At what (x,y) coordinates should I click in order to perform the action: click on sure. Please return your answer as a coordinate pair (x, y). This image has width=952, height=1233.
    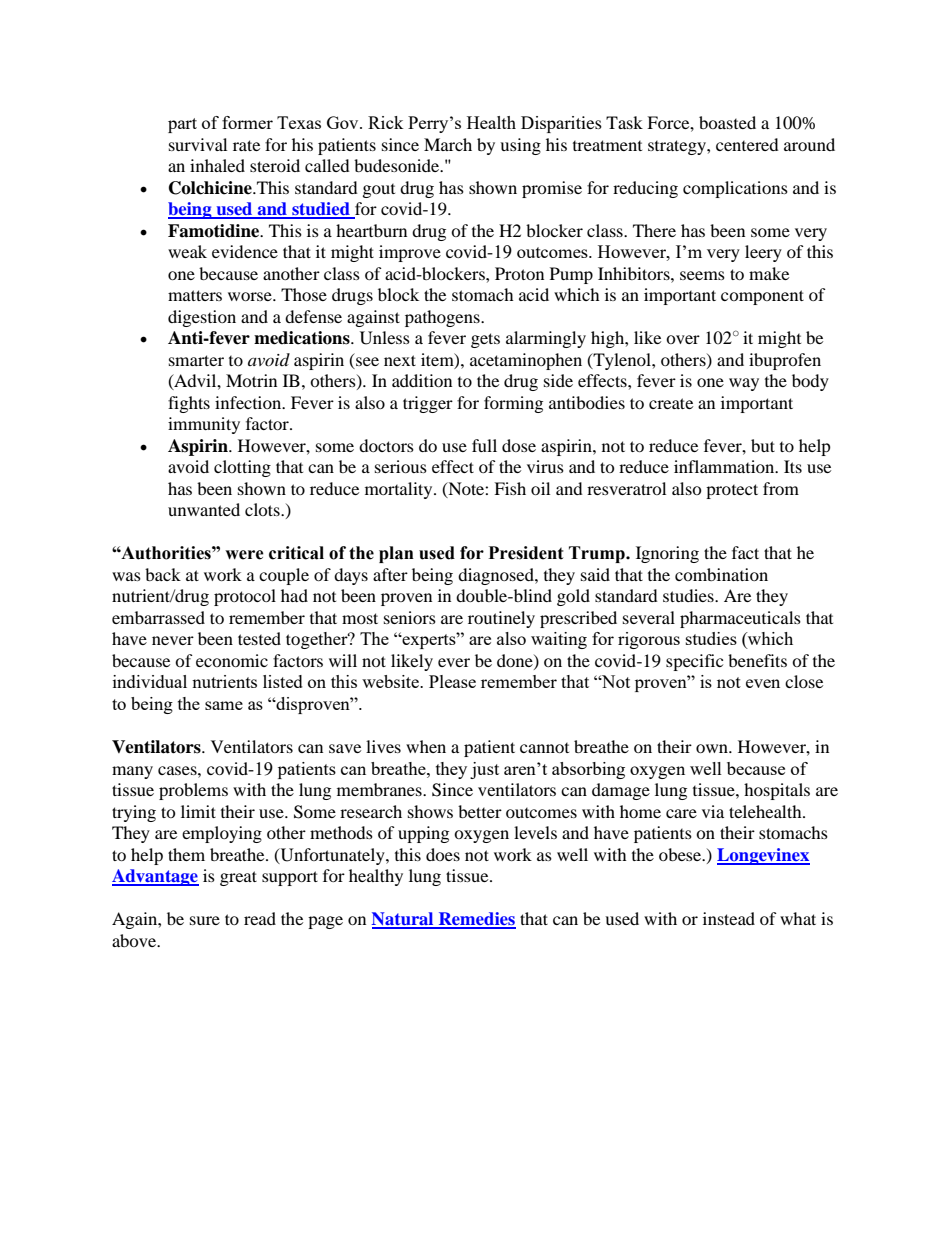
    Looking at the image, I should click on (205, 920).
